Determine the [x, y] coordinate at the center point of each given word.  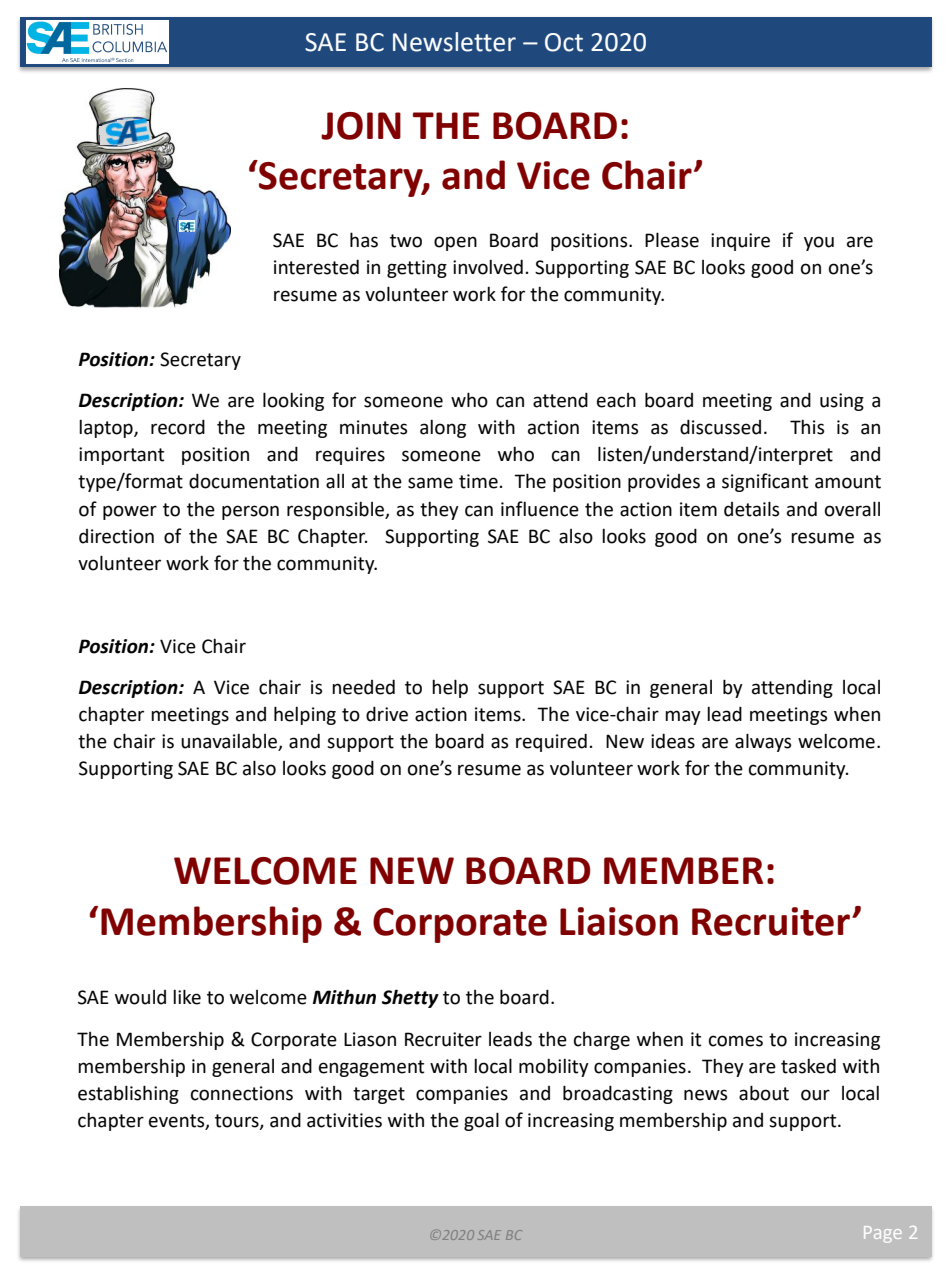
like [187, 997]
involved [488, 267]
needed [363, 687]
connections [242, 1093]
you [819, 243]
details [751, 509]
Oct [564, 42]
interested [316, 267]
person [250, 512]
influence [540, 509]
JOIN [361, 126]
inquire [740, 242]
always [763, 742]
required [551, 742]
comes [736, 1041]
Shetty [410, 998]
